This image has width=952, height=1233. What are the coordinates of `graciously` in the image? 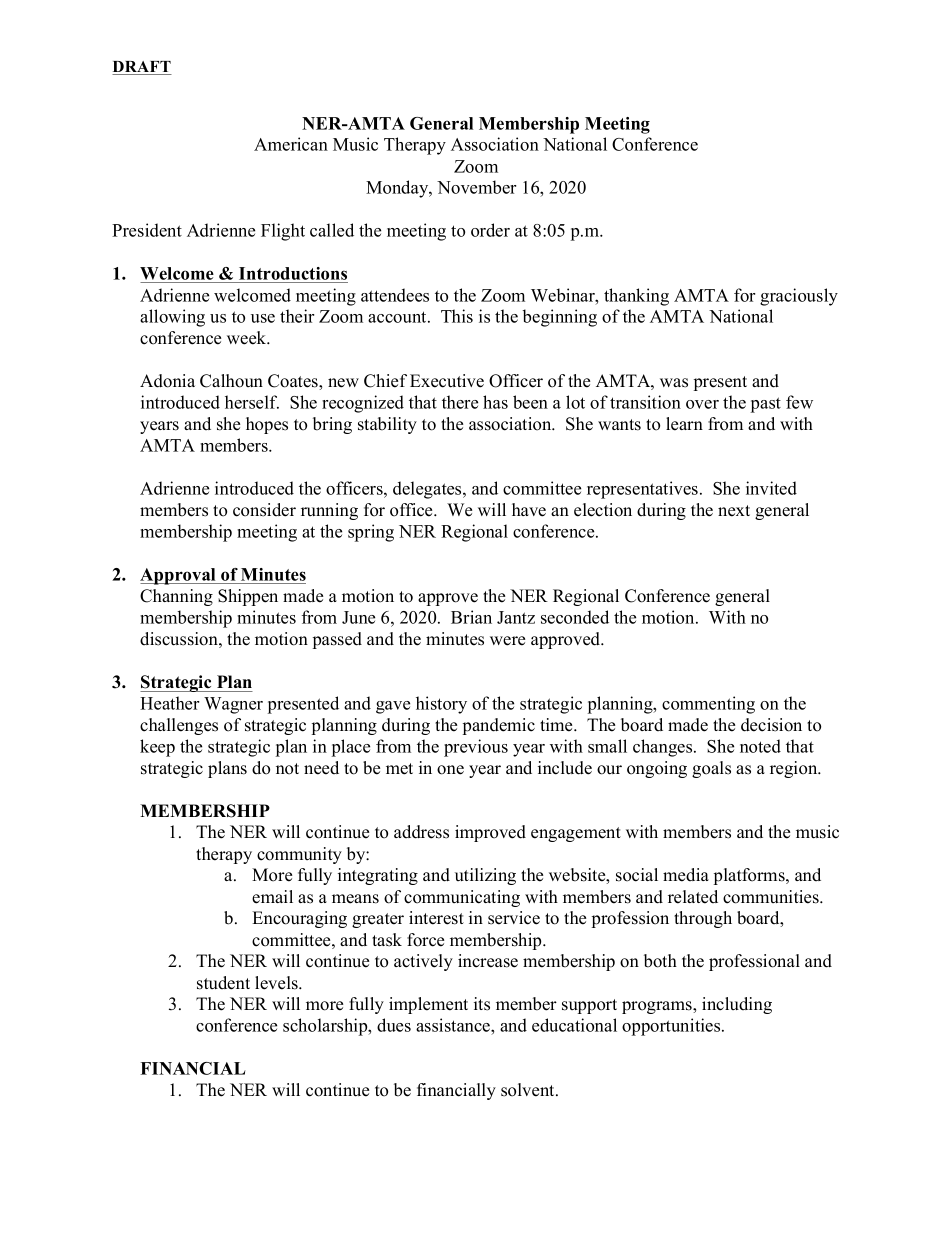 It's located at (799, 297).
